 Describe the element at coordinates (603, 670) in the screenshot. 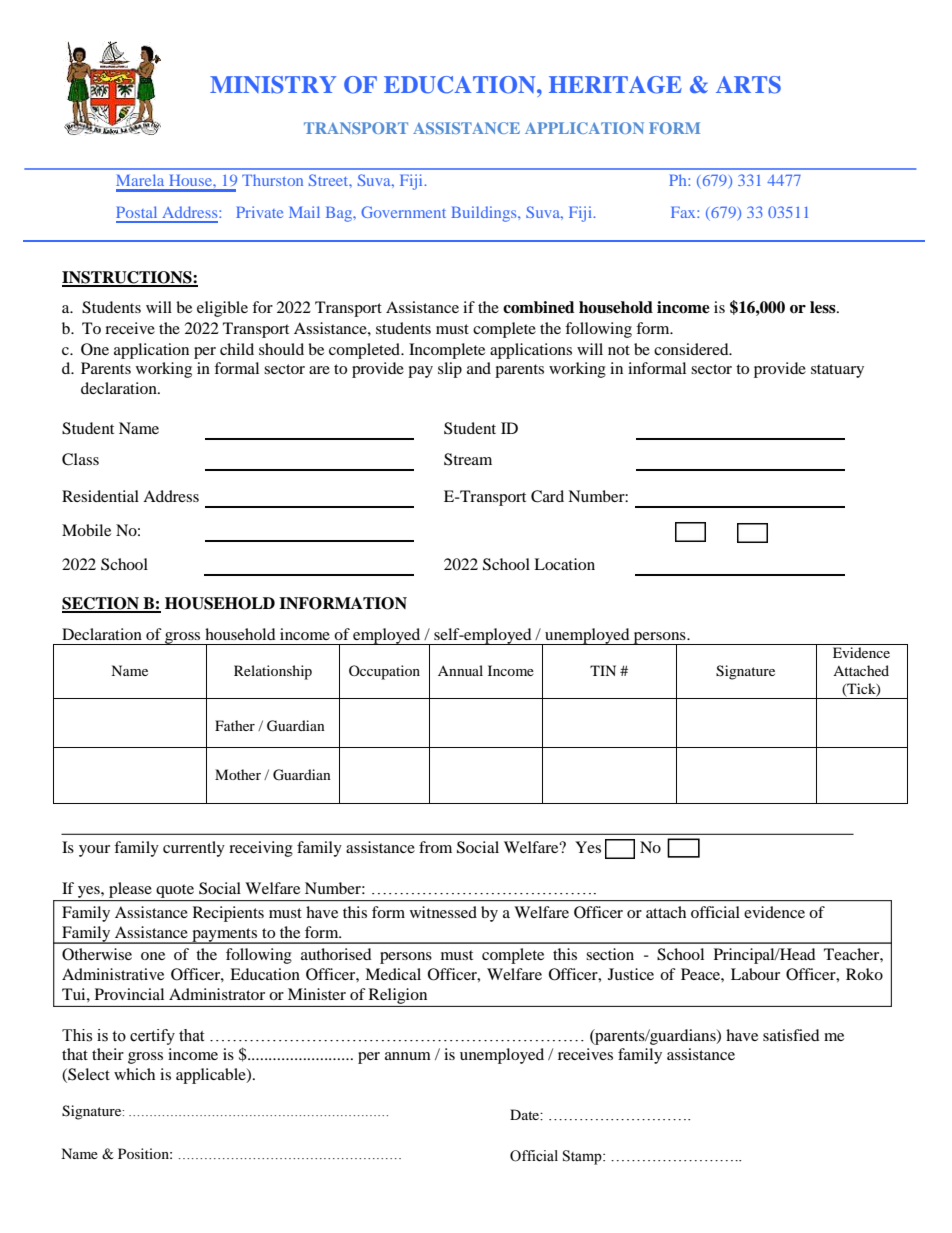

I see `TIN` at that location.
